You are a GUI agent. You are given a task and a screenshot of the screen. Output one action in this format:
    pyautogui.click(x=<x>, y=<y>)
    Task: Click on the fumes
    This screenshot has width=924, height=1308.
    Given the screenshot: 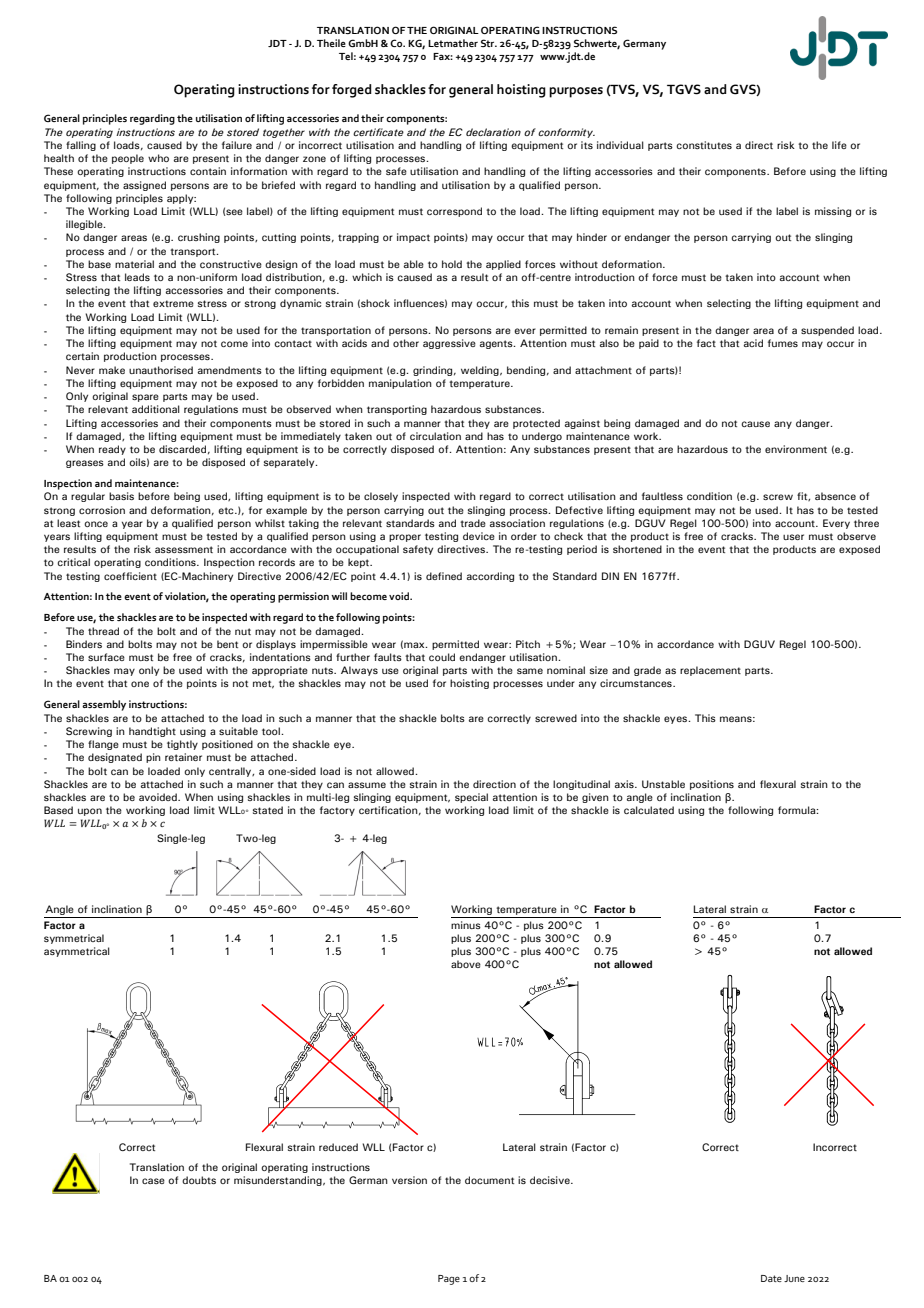 What is the action you would take?
    pyautogui.click(x=783, y=343)
